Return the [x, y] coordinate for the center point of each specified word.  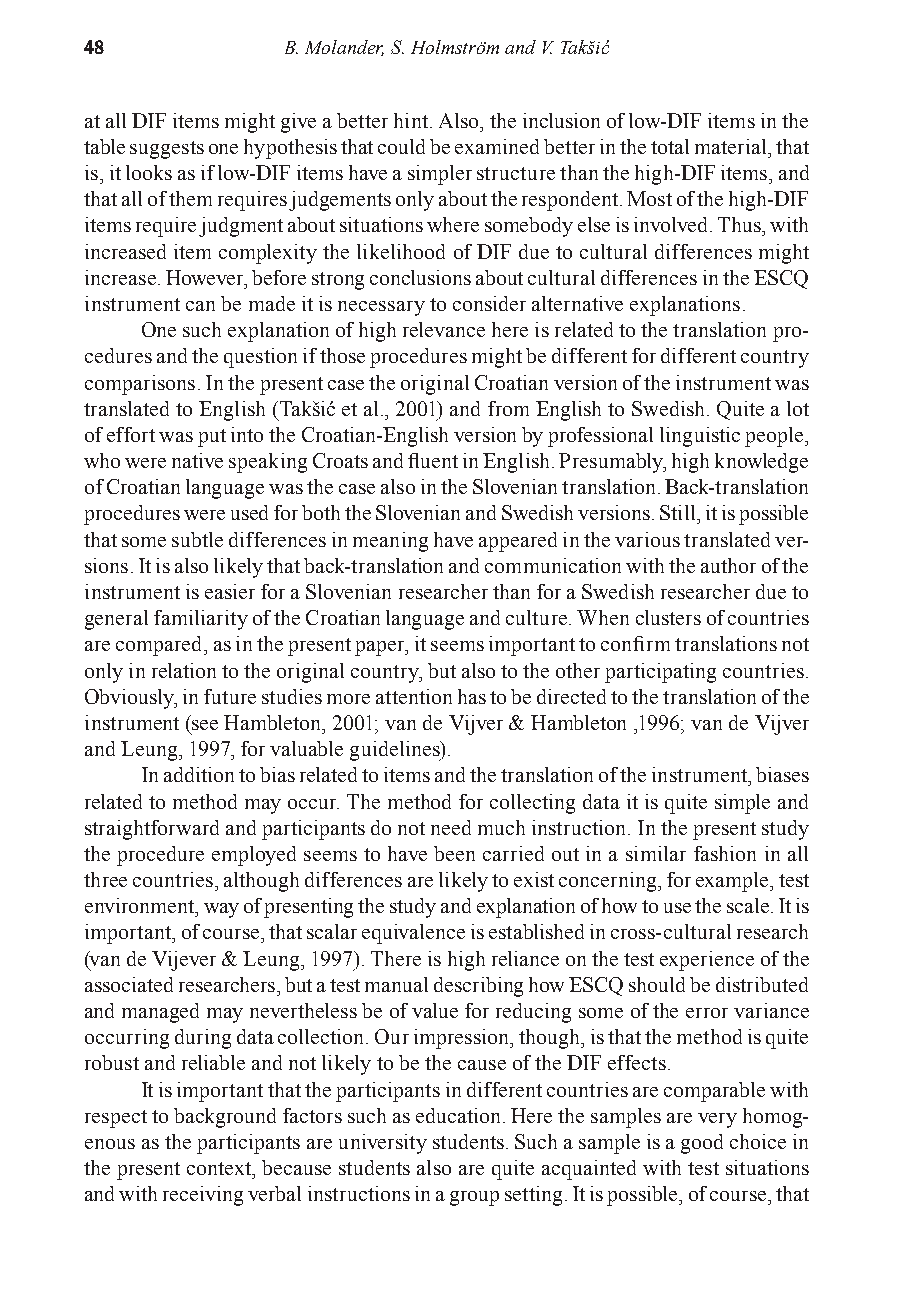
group [474, 1198]
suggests [167, 150]
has [472, 696]
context [220, 1168]
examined [497, 146]
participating [660, 673]
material [732, 146]
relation [184, 670]
